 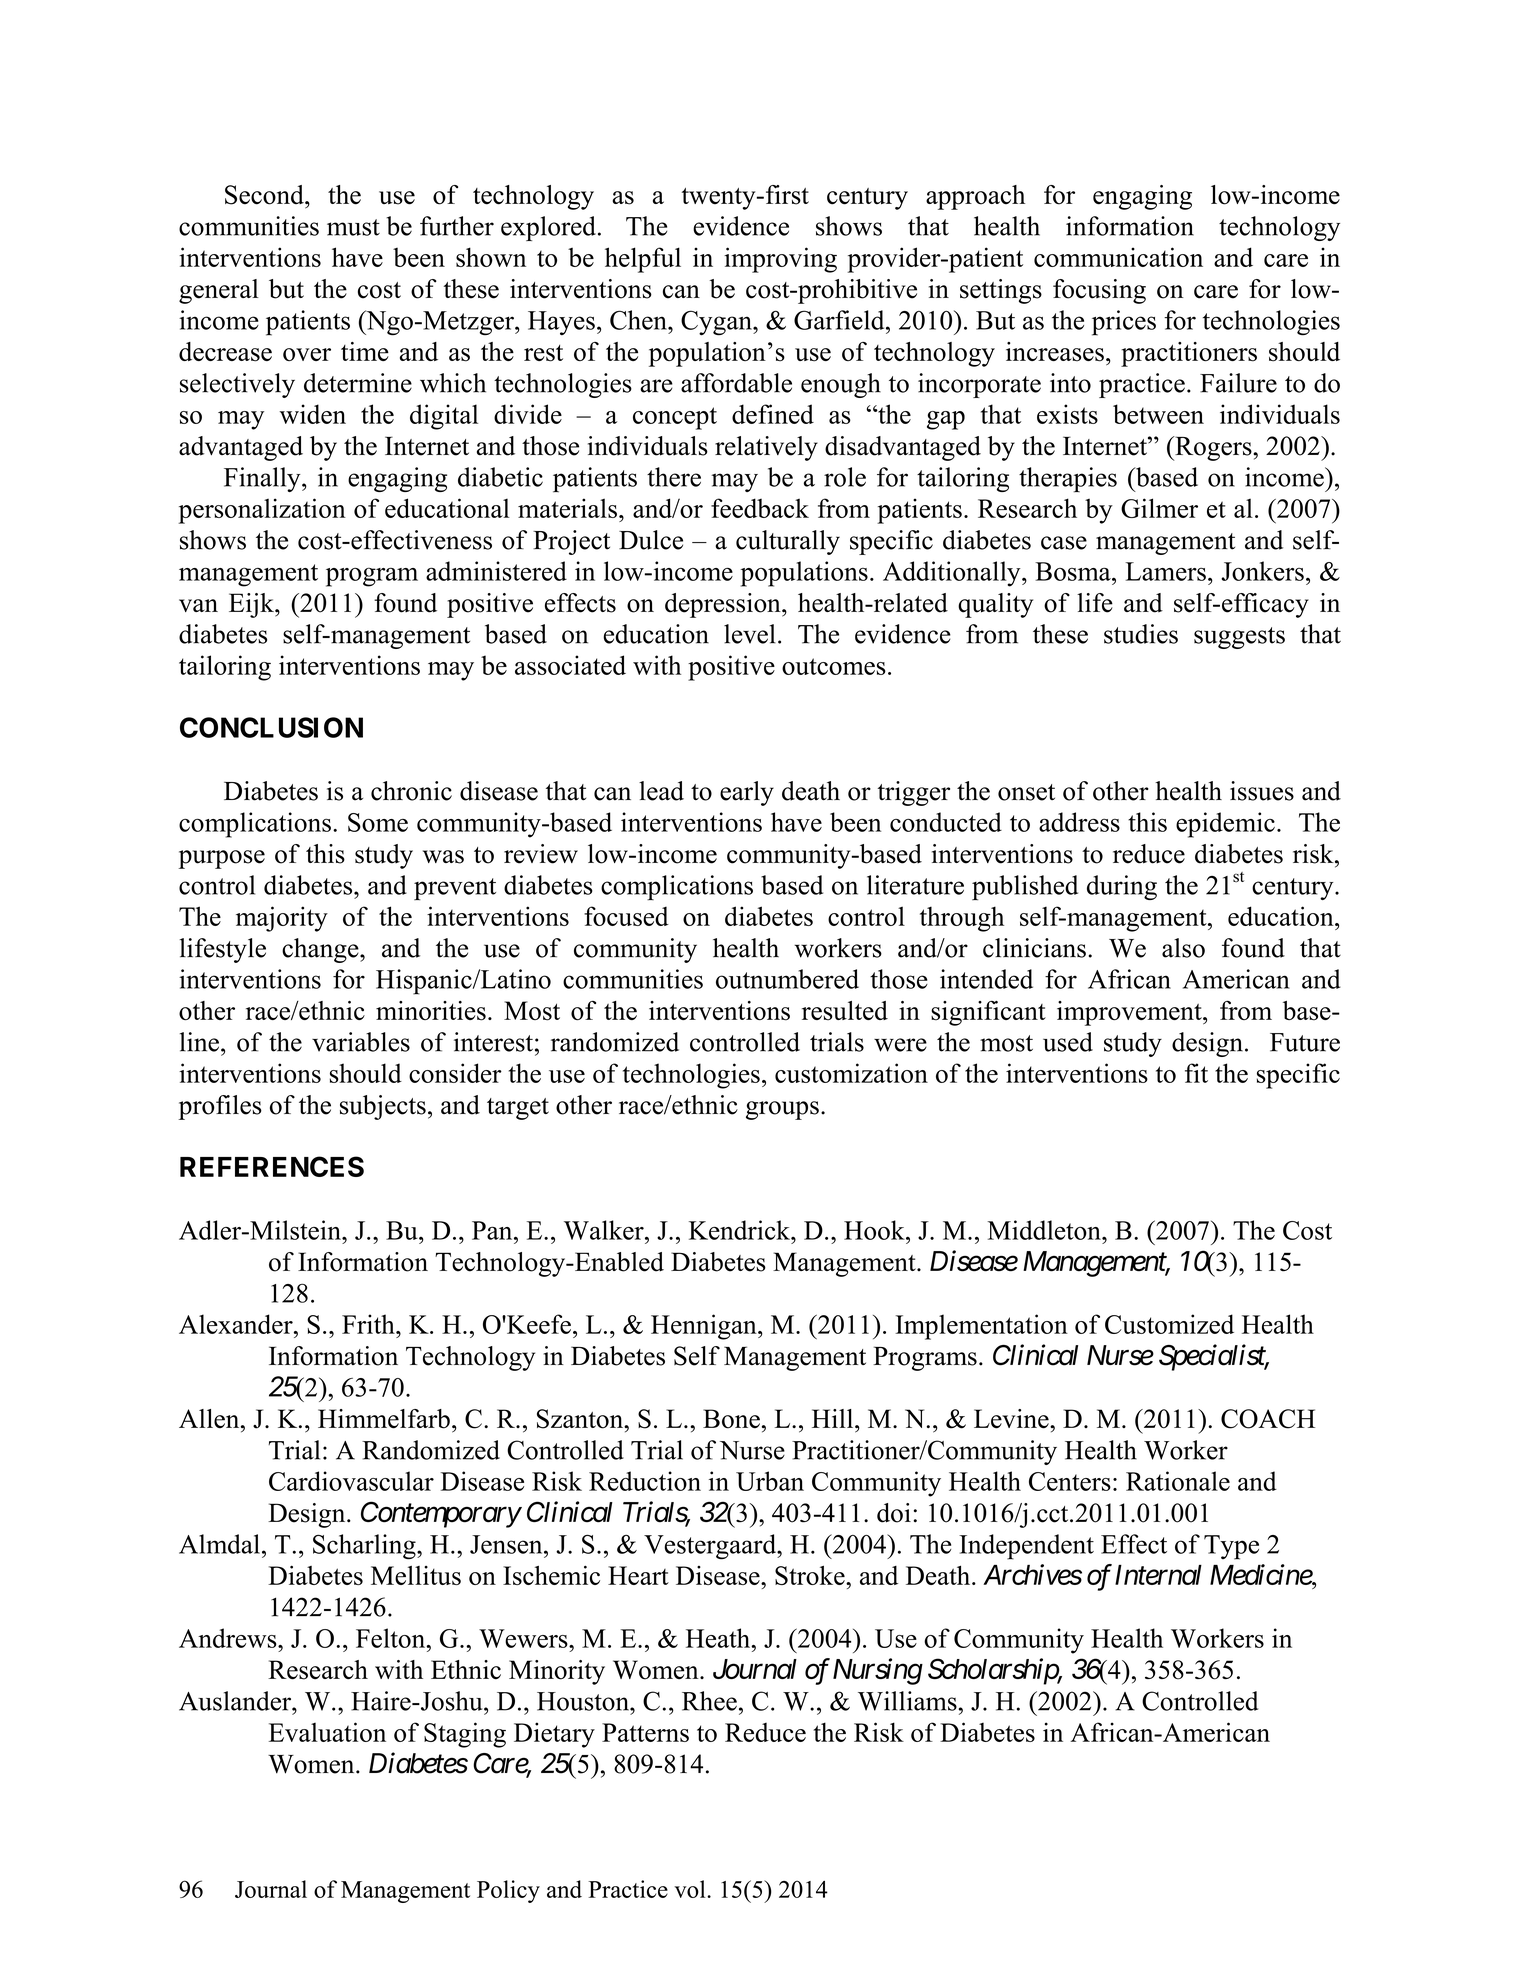 I want to click on must, so click(x=353, y=227).
